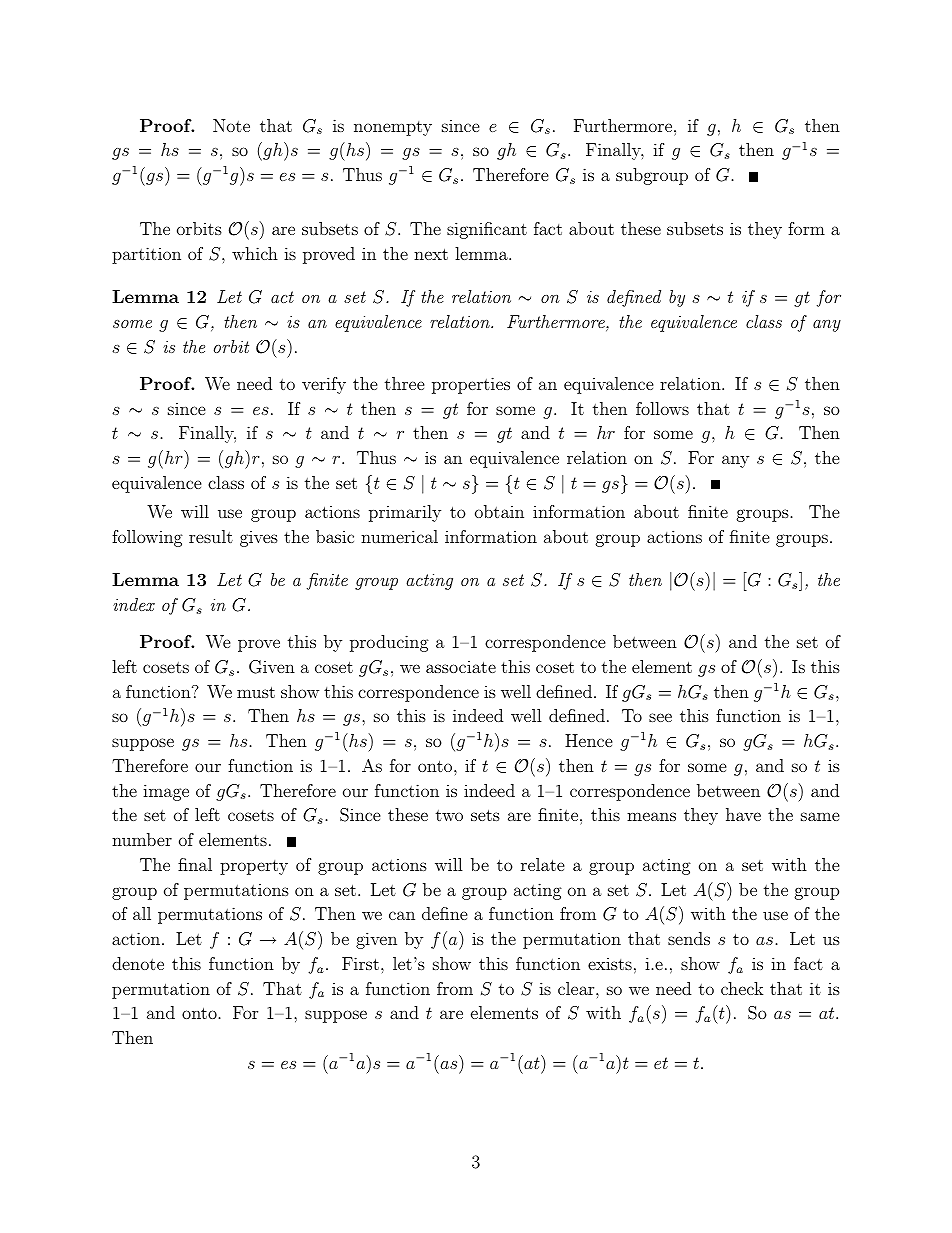 The image size is (952, 1233). What do you see at coordinates (393, 128) in the document?
I see `nonempty` at bounding box center [393, 128].
